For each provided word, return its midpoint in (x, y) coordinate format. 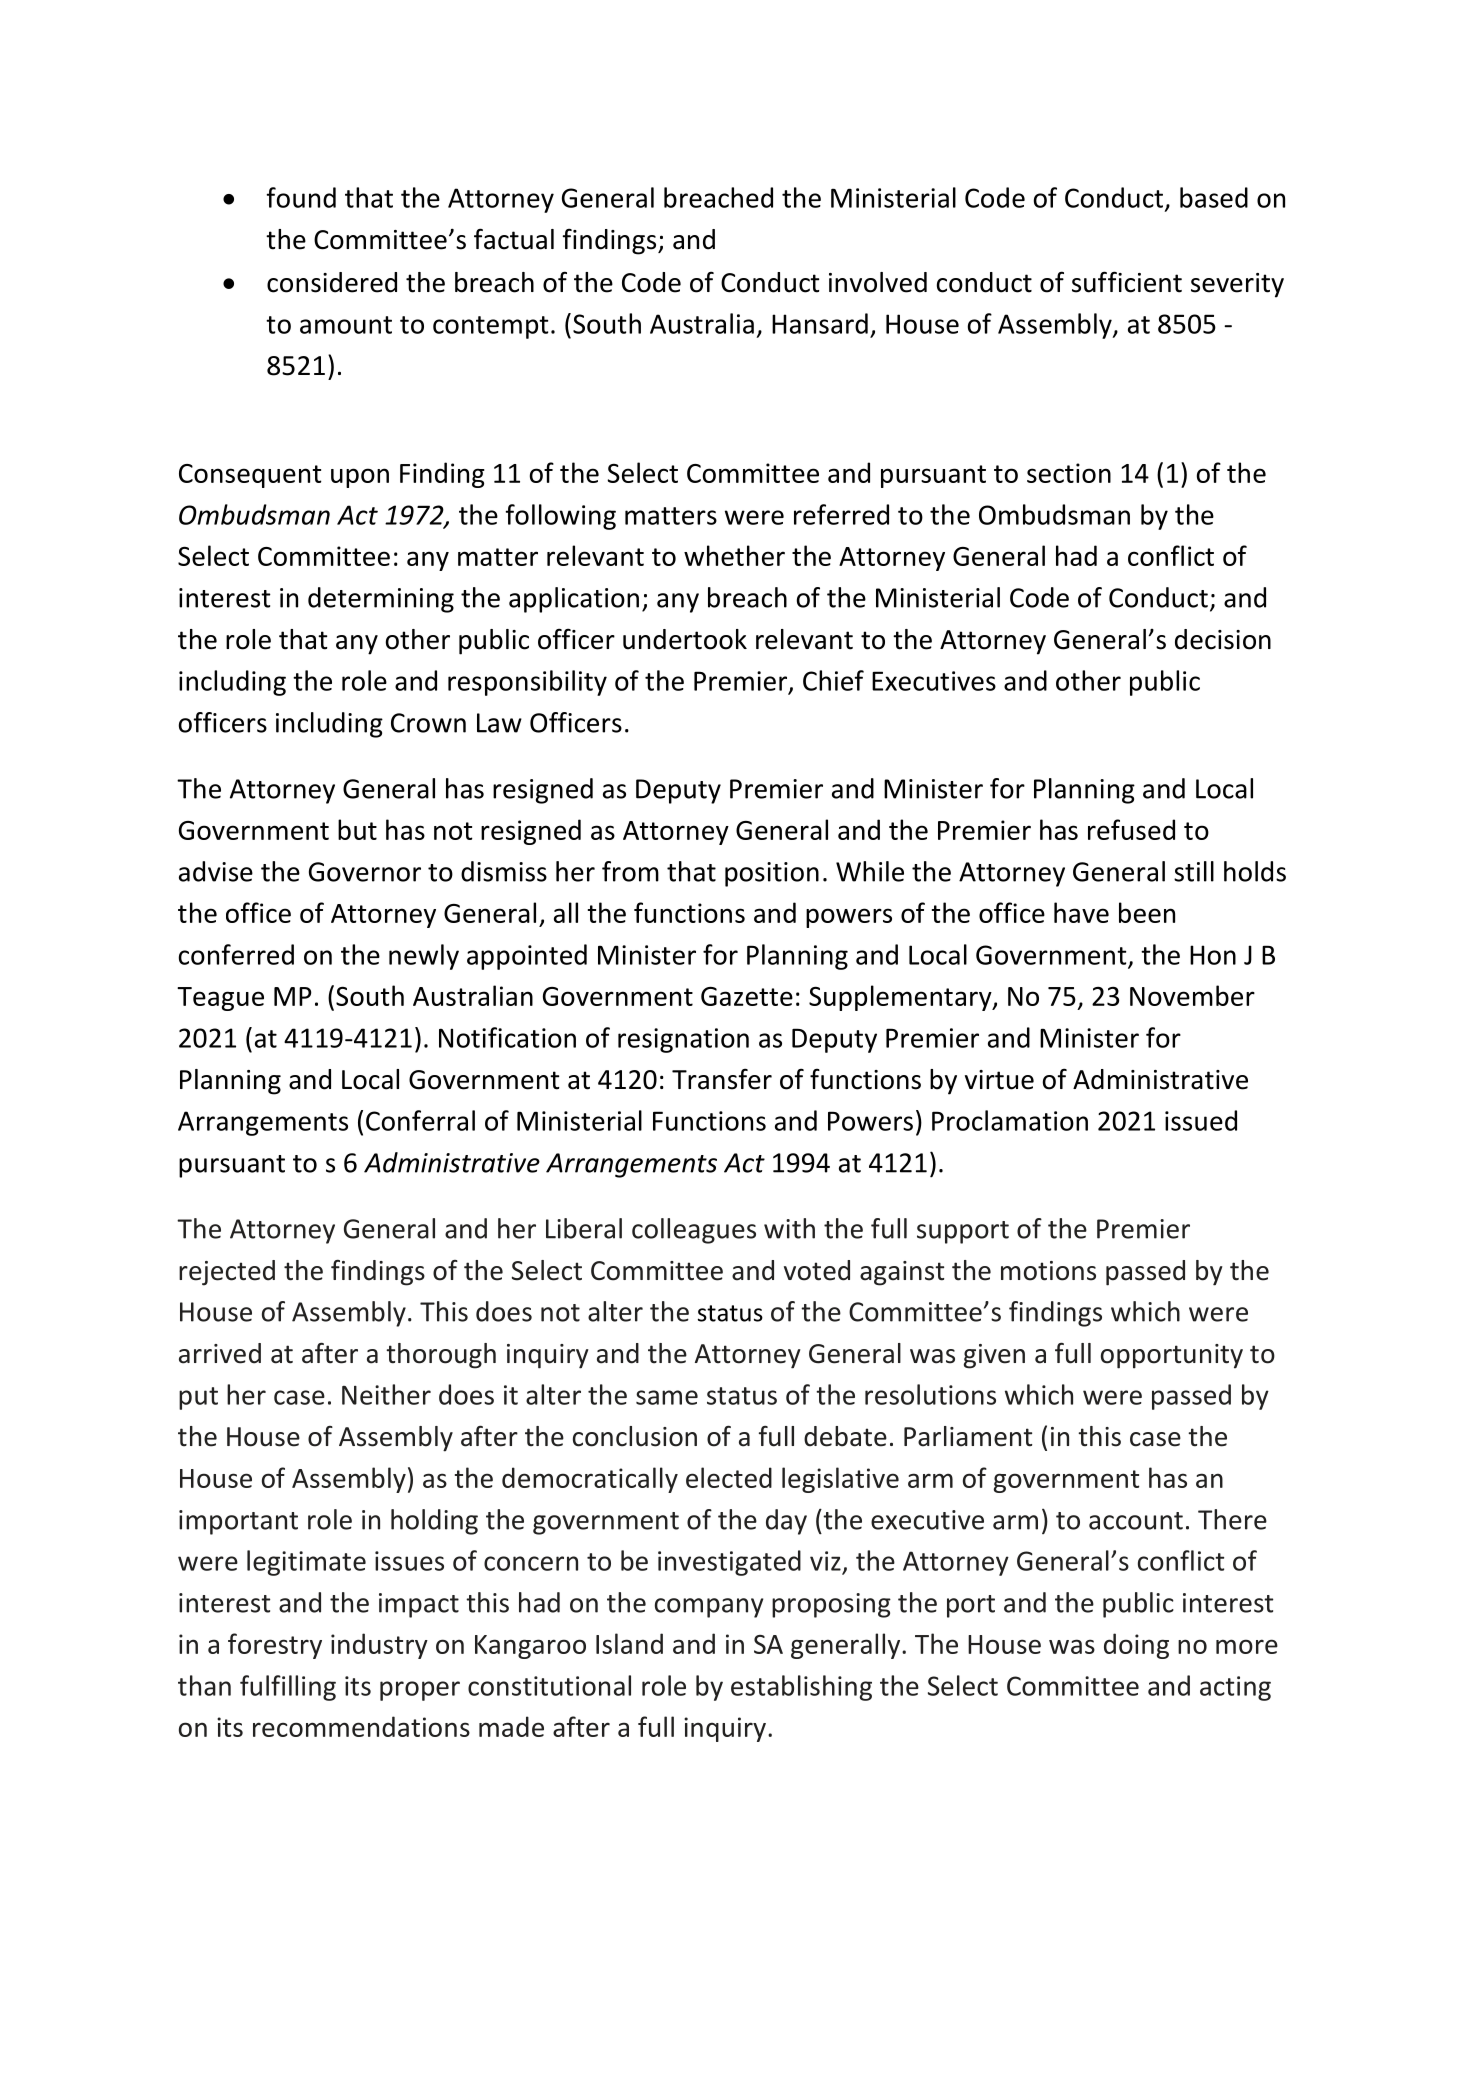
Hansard (820, 323)
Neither (386, 1394)
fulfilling (288, 1688)
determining (381, 600)
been (1147, 912)
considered (332, 282)
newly (424, 957)
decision (1223, 639)
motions (1048, 1271)
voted (817, 1270)
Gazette (747, 996)
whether (734, 555)
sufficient (1127, 282)
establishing (801, 1688)
